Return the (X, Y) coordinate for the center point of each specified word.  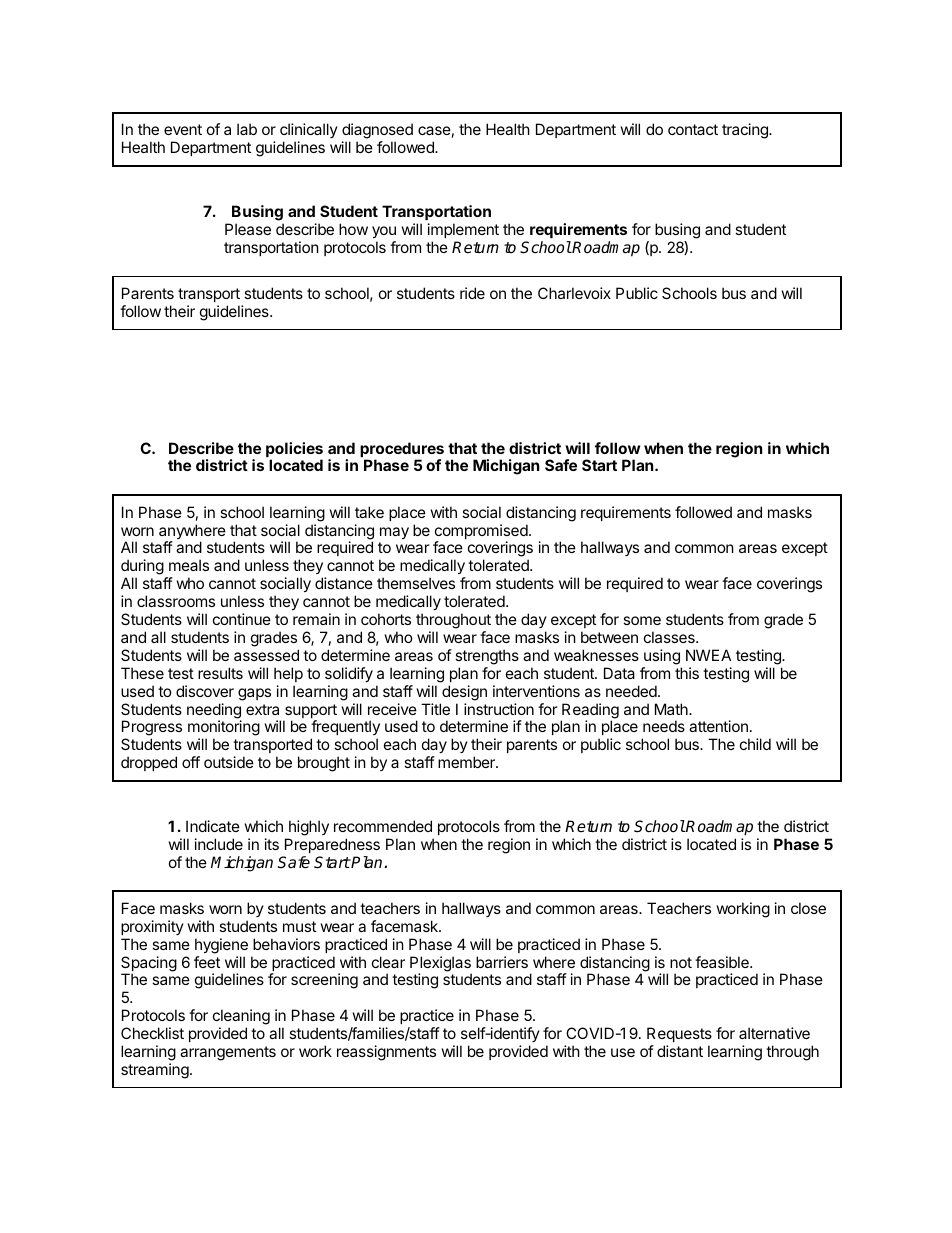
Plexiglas (441, 965)
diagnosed (377, 132)
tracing (746, 131)
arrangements (228, 1053)
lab (247, 129)
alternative (774, 1033)
